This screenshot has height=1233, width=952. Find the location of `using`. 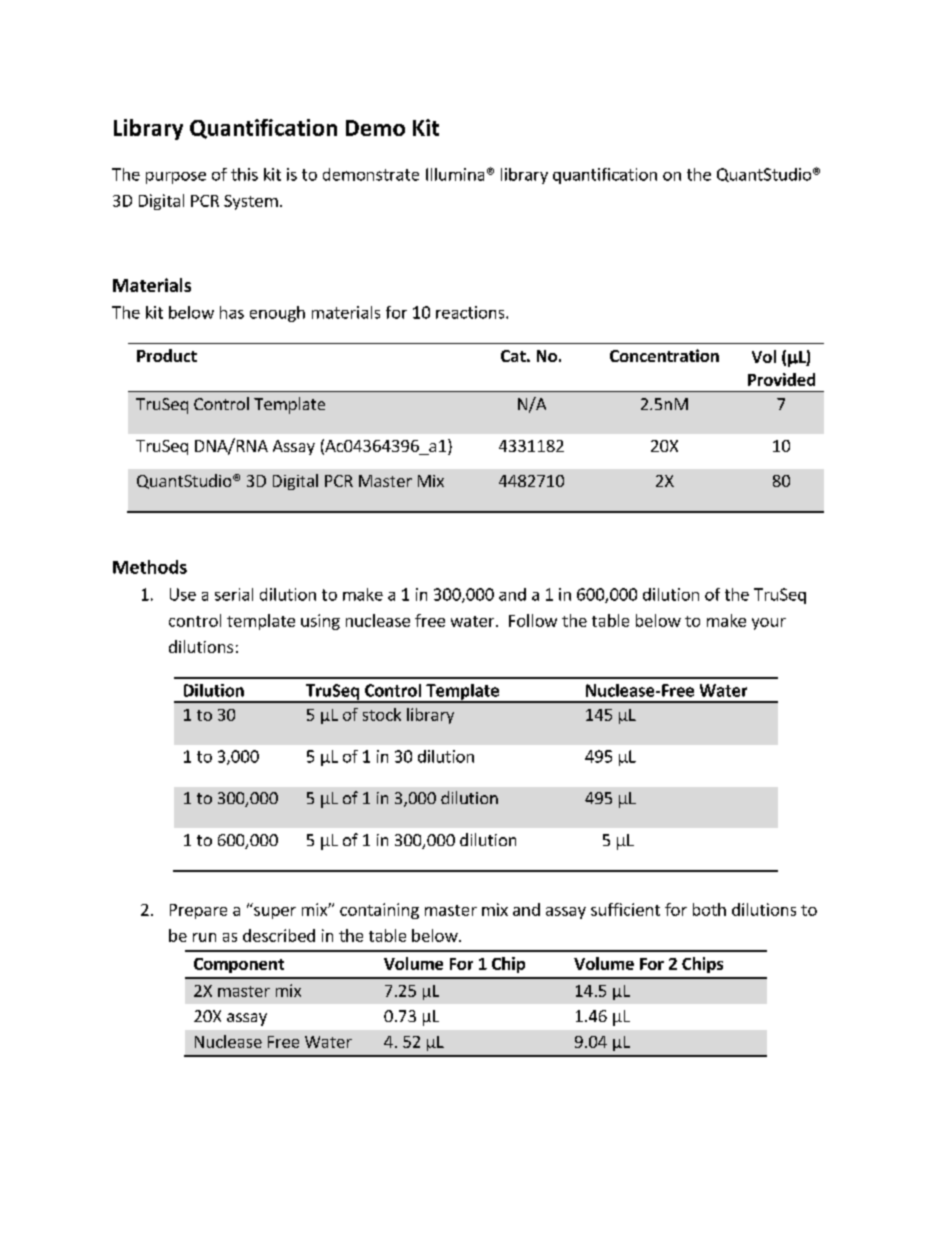

using is located at coordinates (320, 622).
